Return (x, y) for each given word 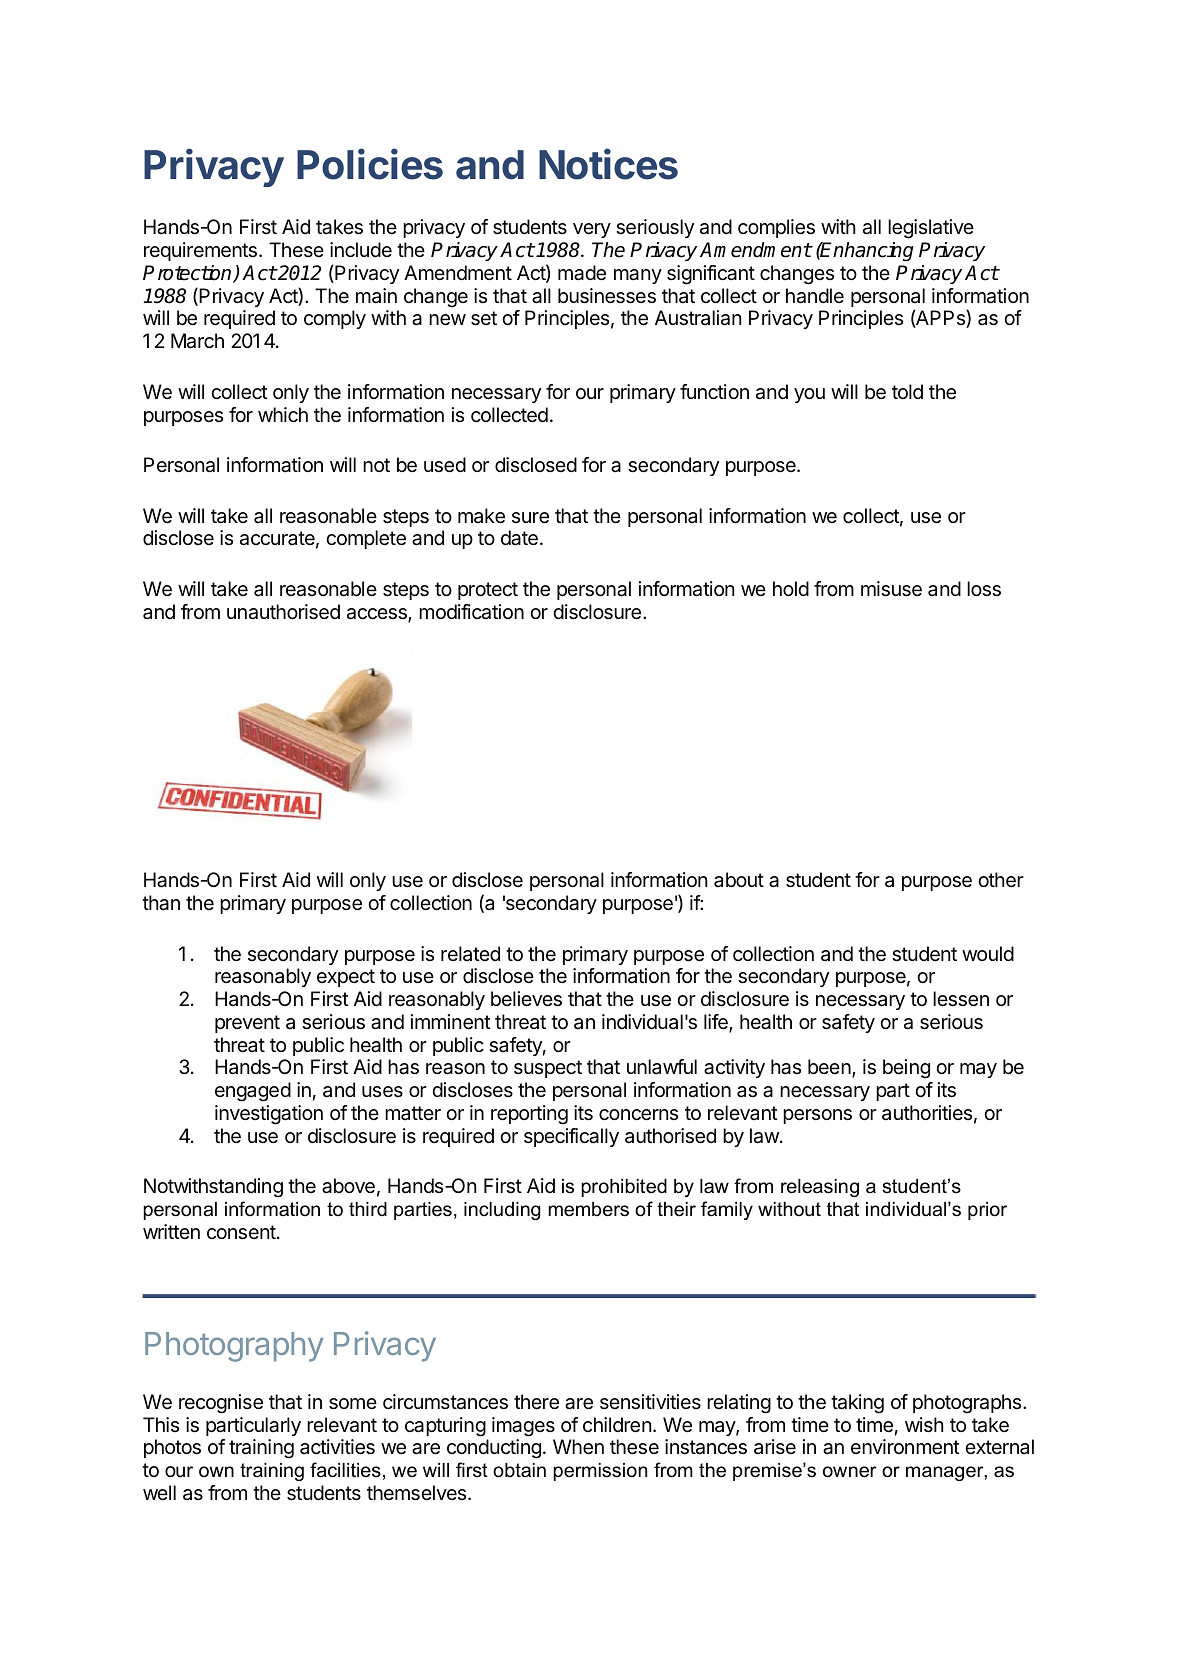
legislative (931, 229)
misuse (891, 589)
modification (471, 612)
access (378, 615)
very (592, 230)
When (578, 1447)
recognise (221, 1404)
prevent (247, 1024)
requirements (200, 251)
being (906, 1069)
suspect (548, 1069)
